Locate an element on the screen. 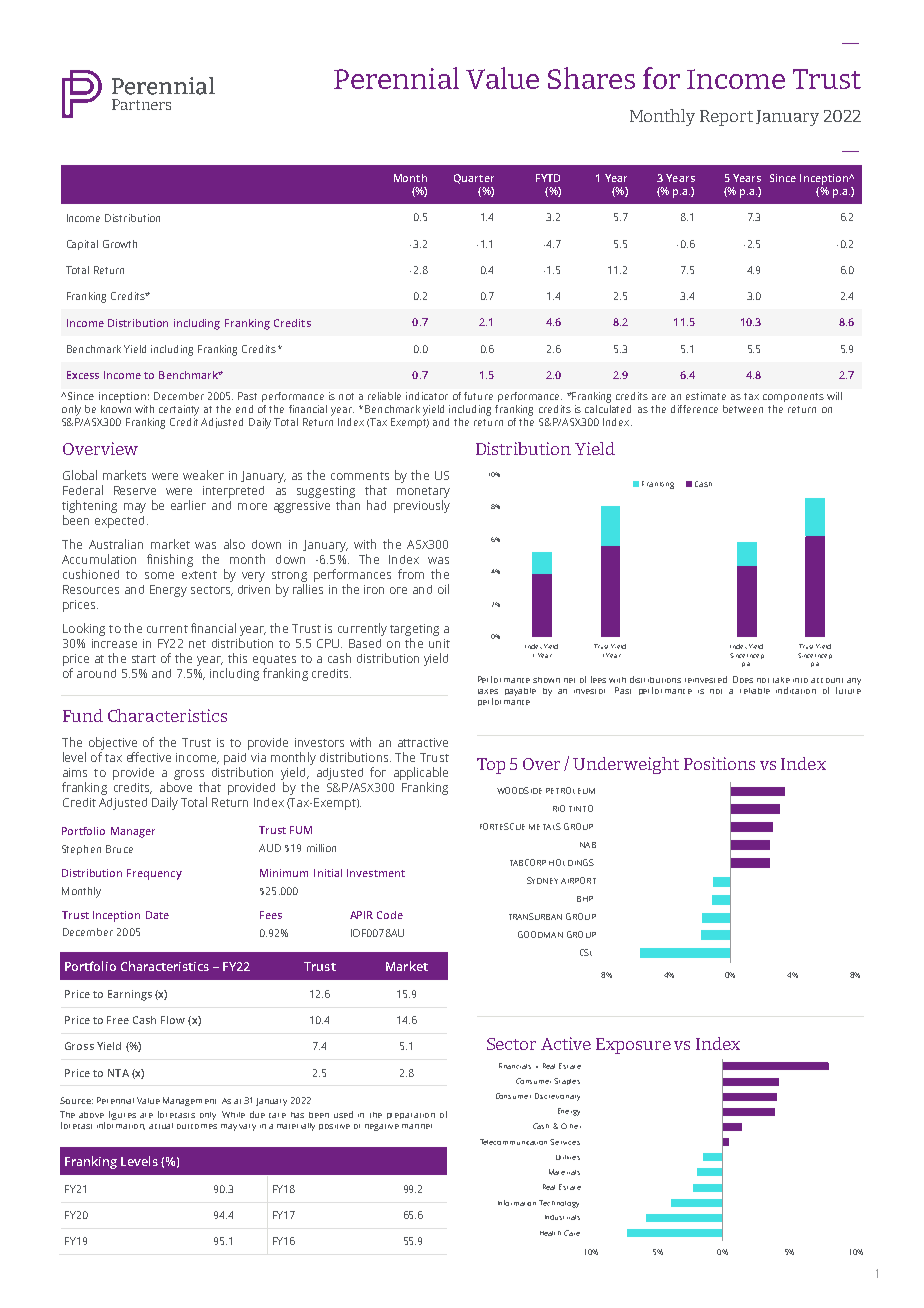 Image resolution: width=924 pixels, height=1308 pixels. Exposure is located at coordinates (633, 1046).
